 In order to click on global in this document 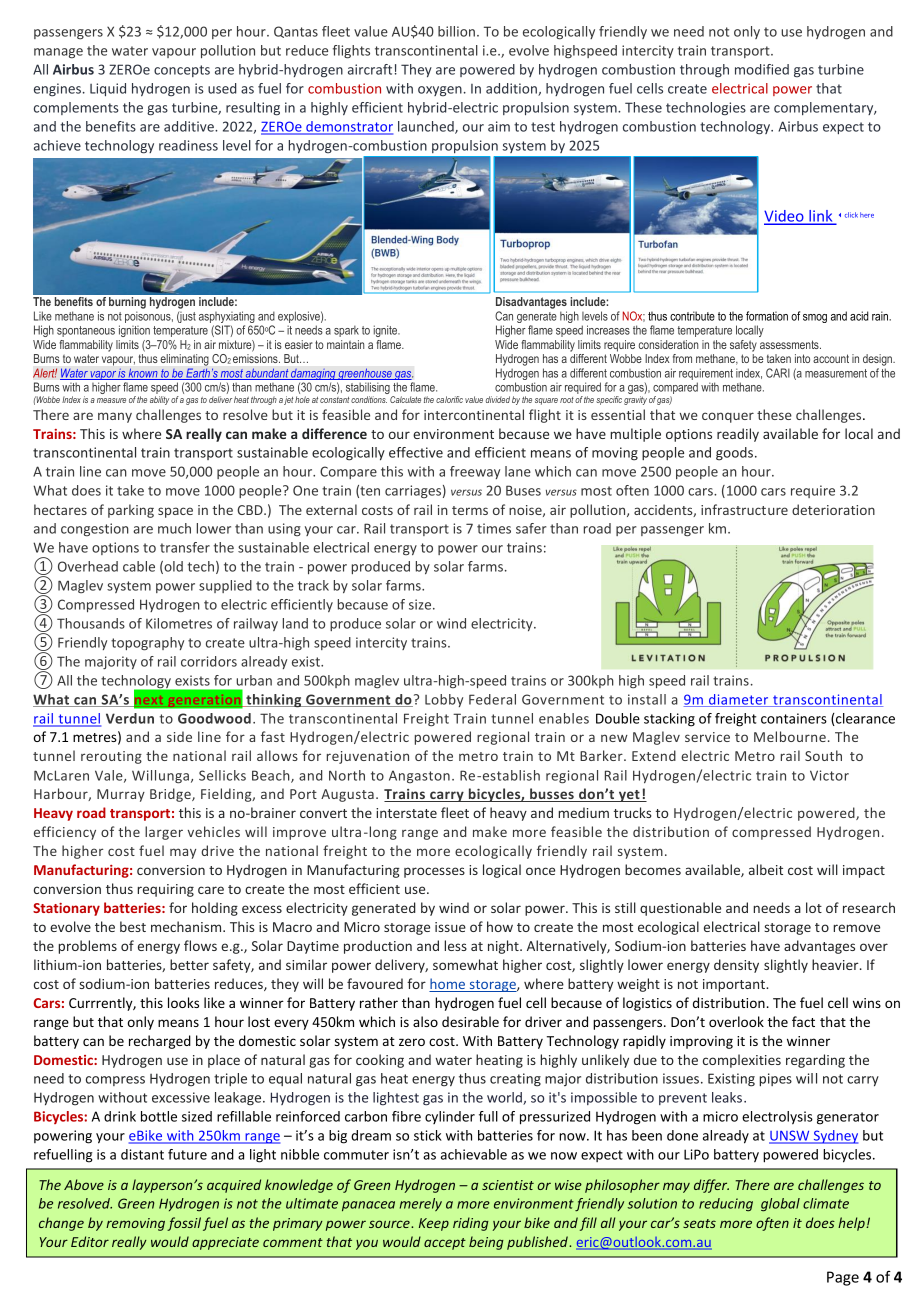, I will do `click(780, 1205)`.
